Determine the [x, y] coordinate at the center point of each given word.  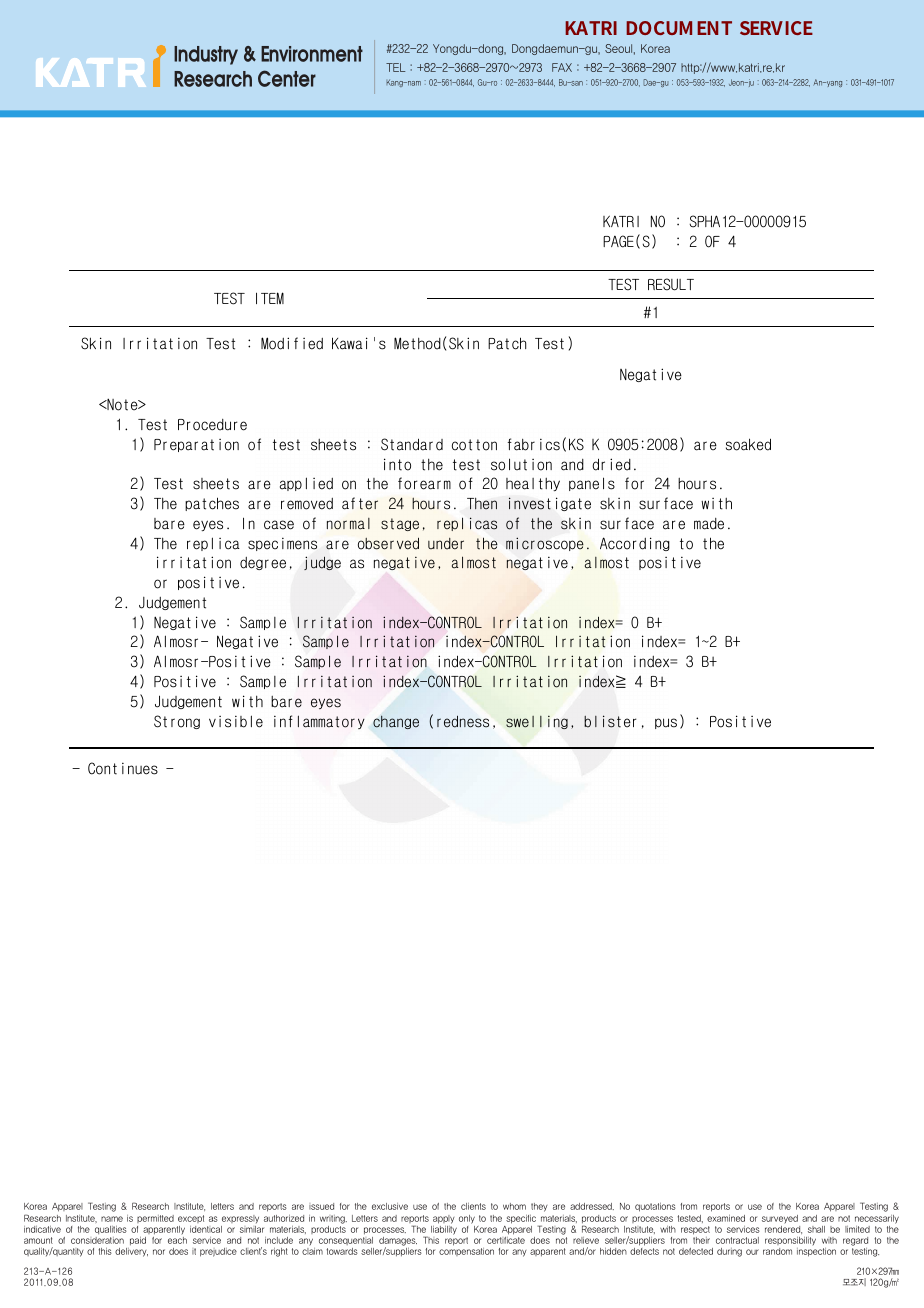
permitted [155, 1219]
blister [610, 721]
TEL [395, 67]
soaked [748, 444]
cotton [474, 445]
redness [463, 722]
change [396, 722]
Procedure [212, 425]
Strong [177, 722]
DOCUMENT [679, 28]
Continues [123, 768]
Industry [206, 55]
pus [666, 723]
